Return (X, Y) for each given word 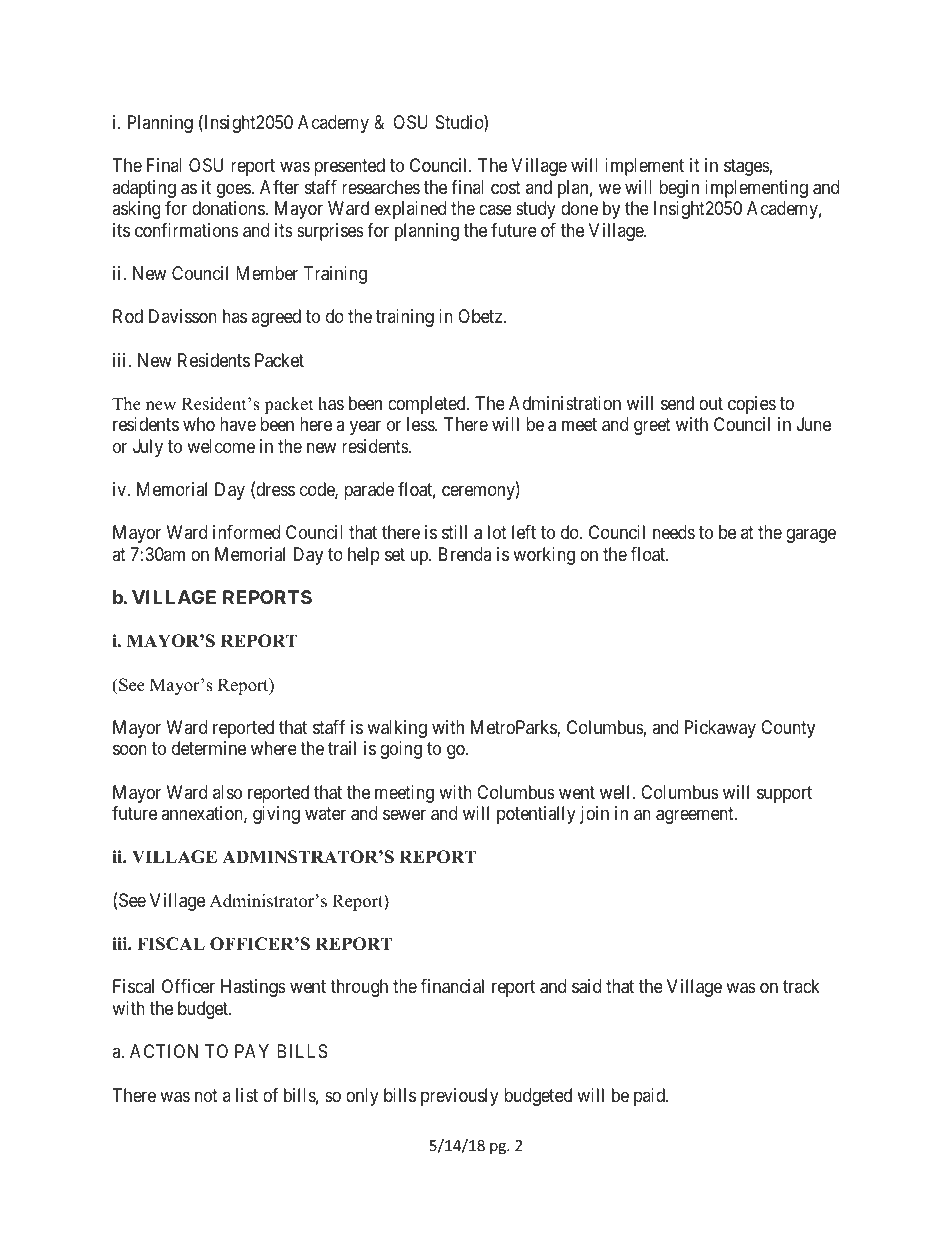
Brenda (465, 554)
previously (460, 1097)
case (495, 210)
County (788, 729)
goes (234, 190)
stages (747, 168)
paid (650, 1097)
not (206, 1095)
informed (246, 532)
